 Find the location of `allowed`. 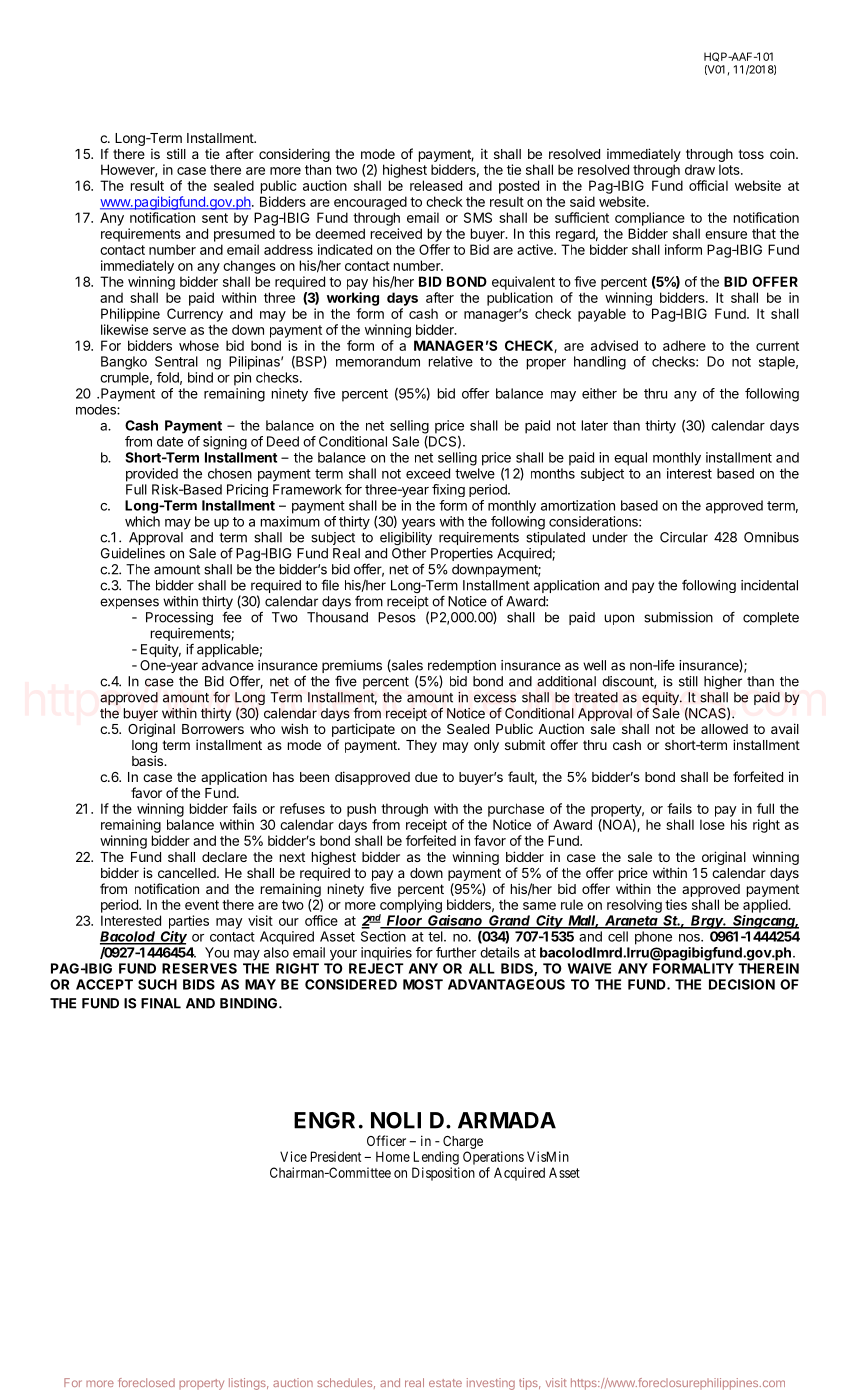

allowed is located at coordinates (724, 729).
